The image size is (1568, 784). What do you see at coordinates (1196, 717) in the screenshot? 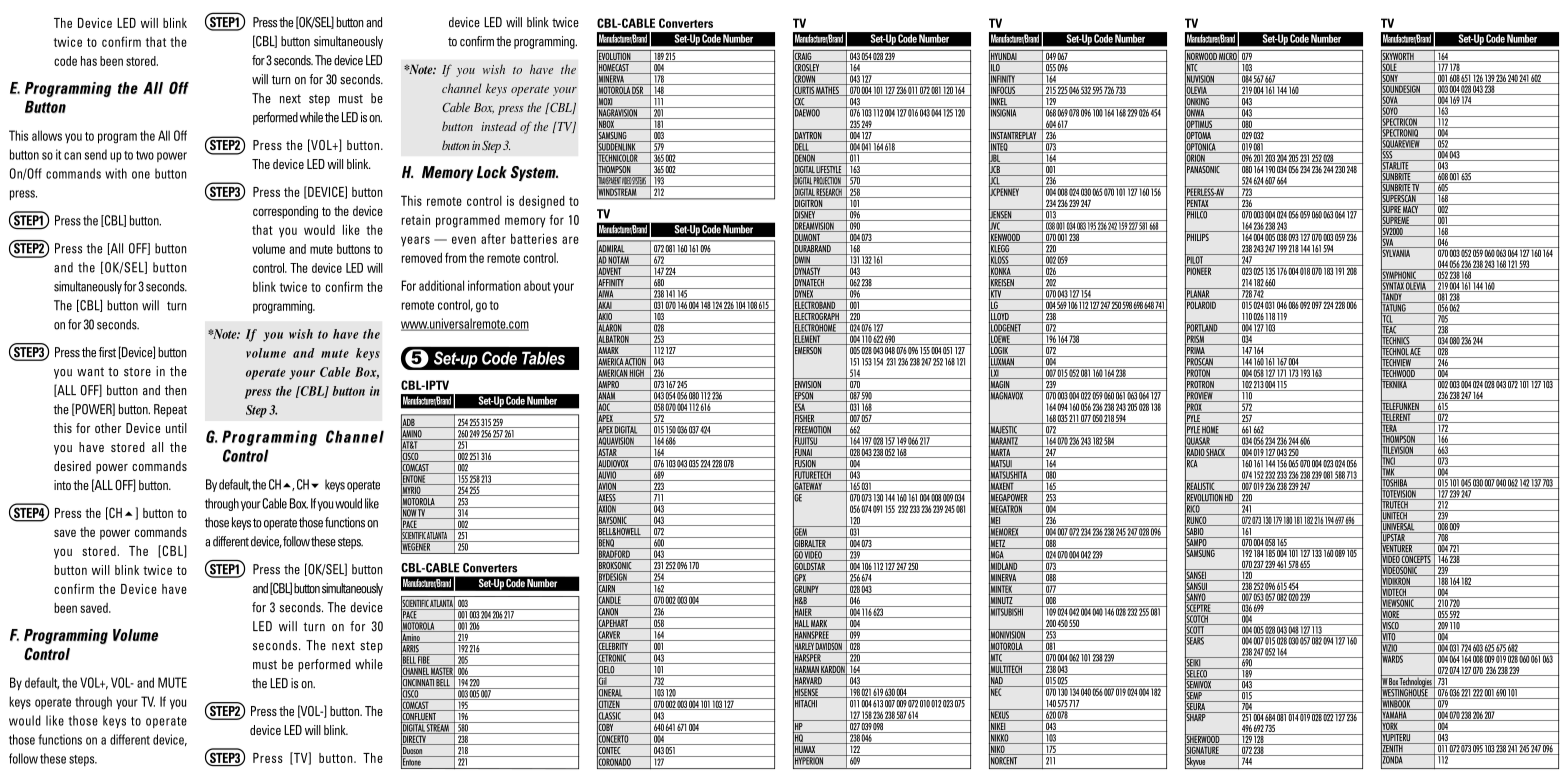
I see `SHARP` at bounding box center [1196, 717].
